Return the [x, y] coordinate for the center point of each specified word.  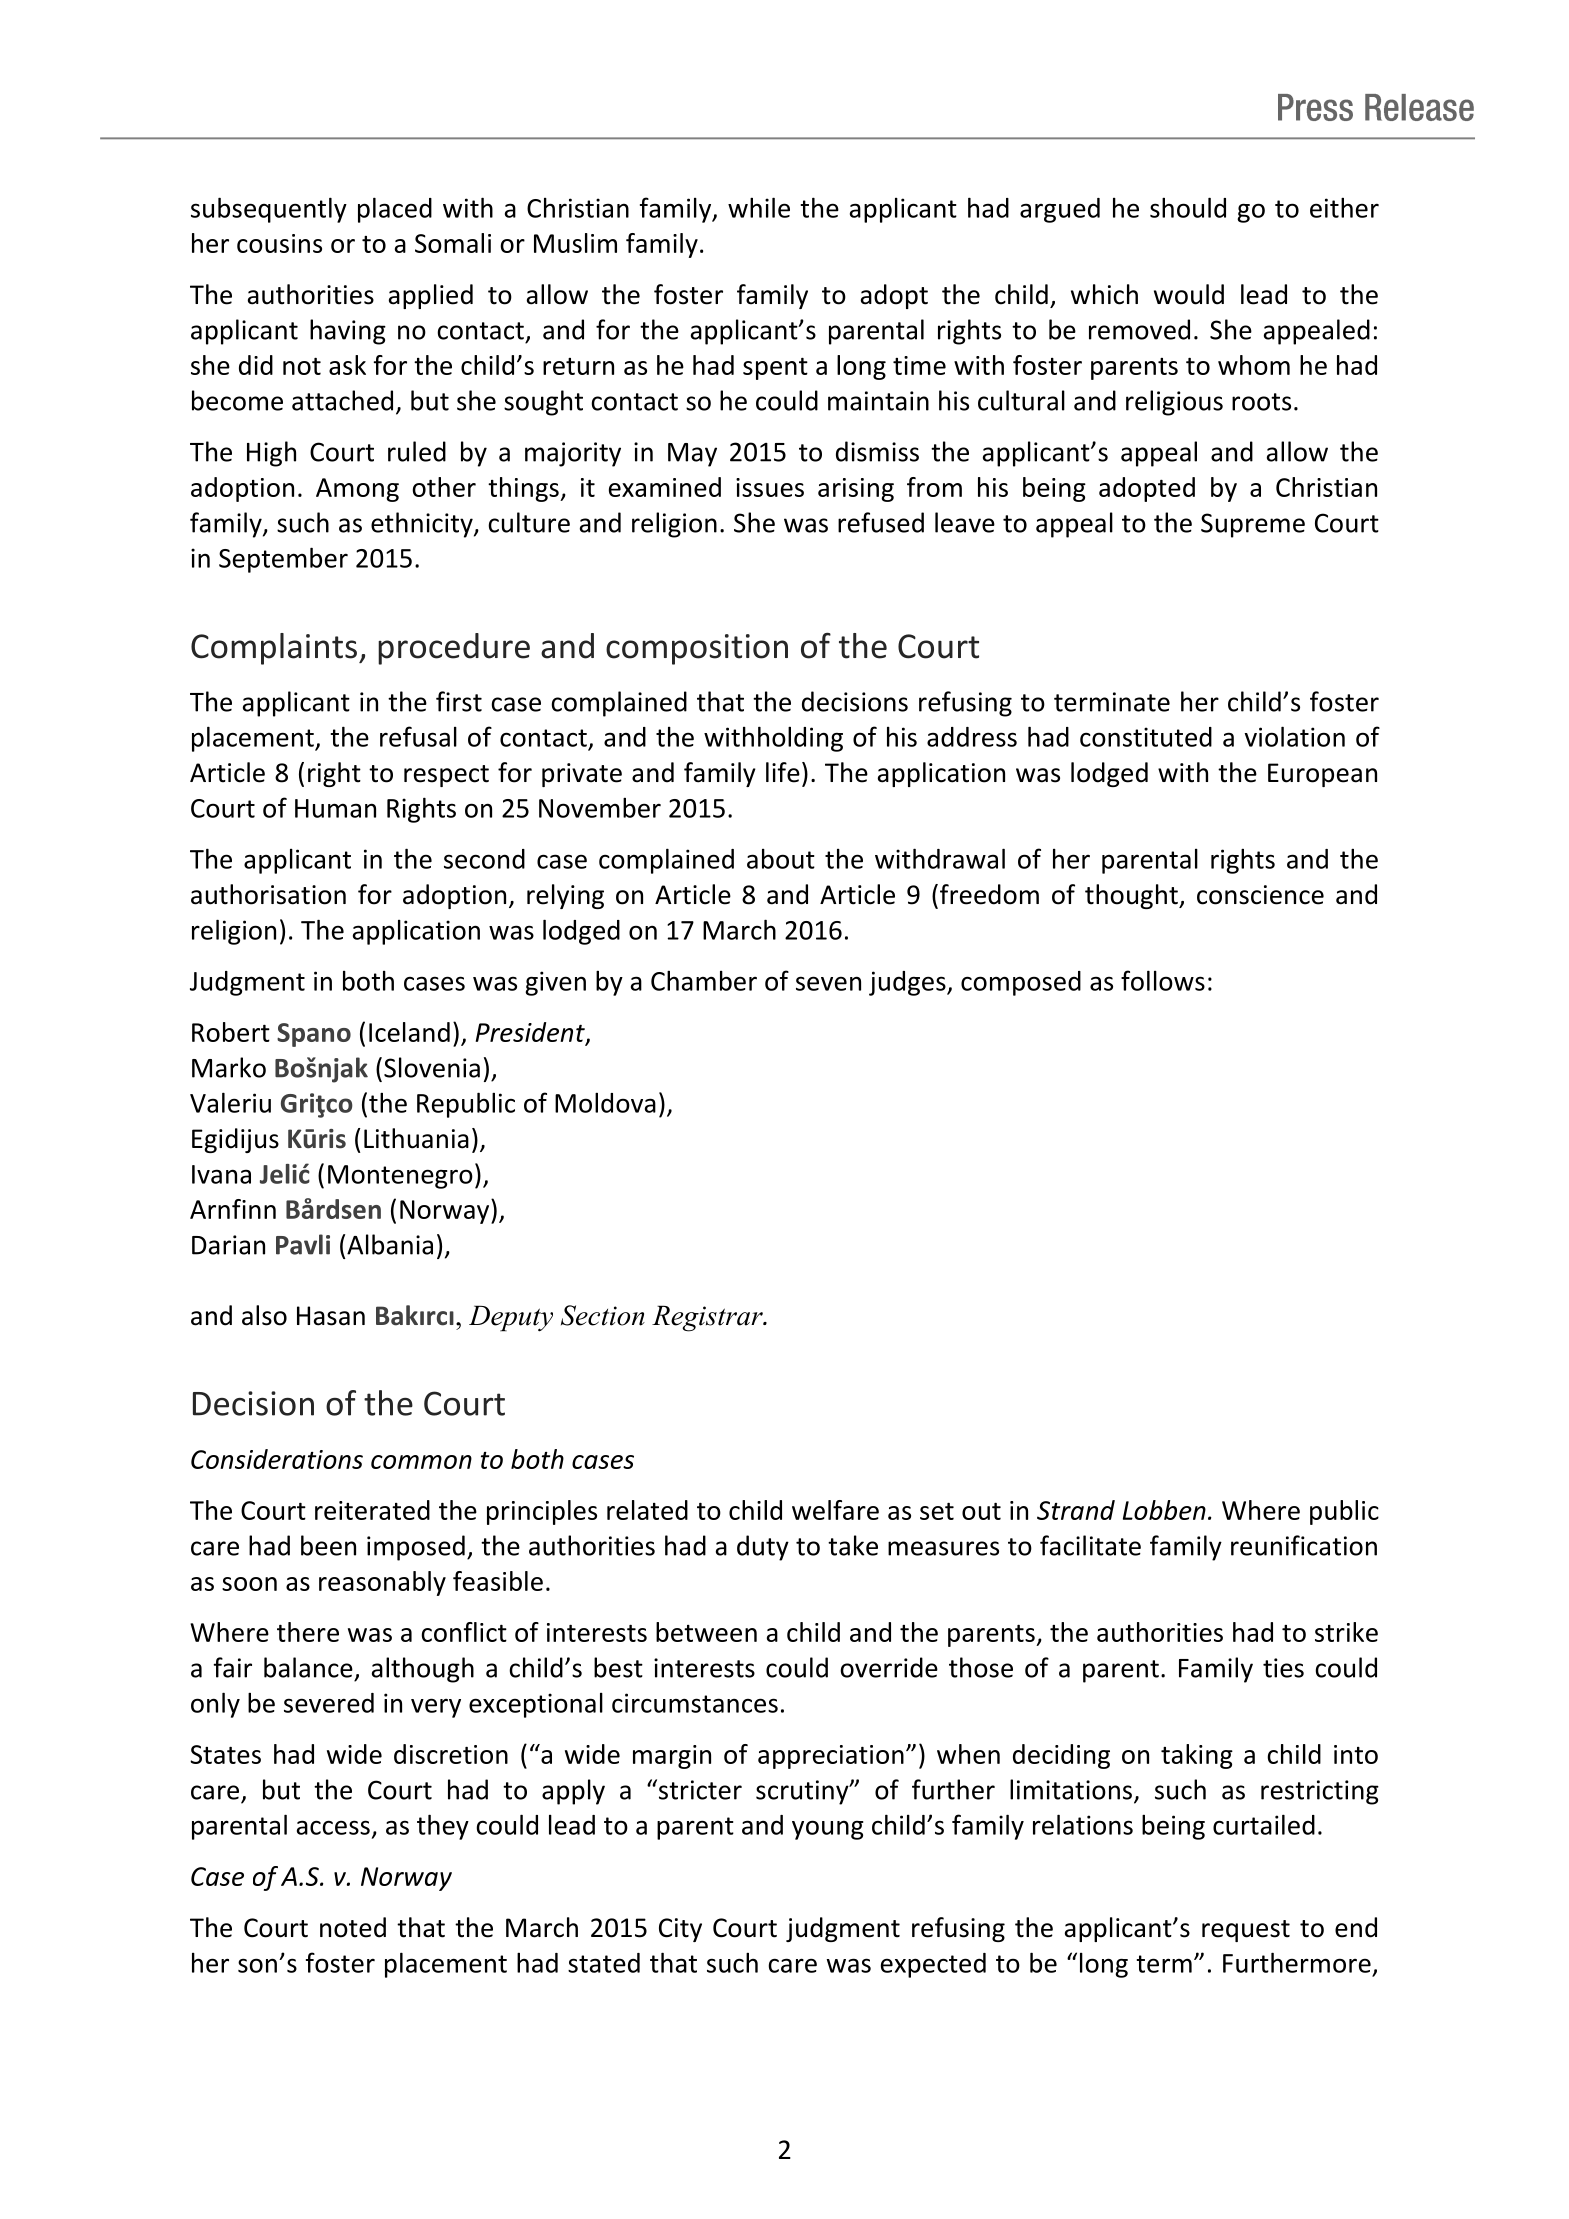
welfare [835, 1510]
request [1246, 1931]
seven [828, 983]
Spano [314, 1035]
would [1189, 294]
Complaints [274, 649]
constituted [1146, 737]
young [828, 1830]
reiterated [372, 1510]
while [759, 207]
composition [697, 649]
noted [353, 1927]
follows [1163, 980]
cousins [279, 243]
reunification [1304, 1545]
